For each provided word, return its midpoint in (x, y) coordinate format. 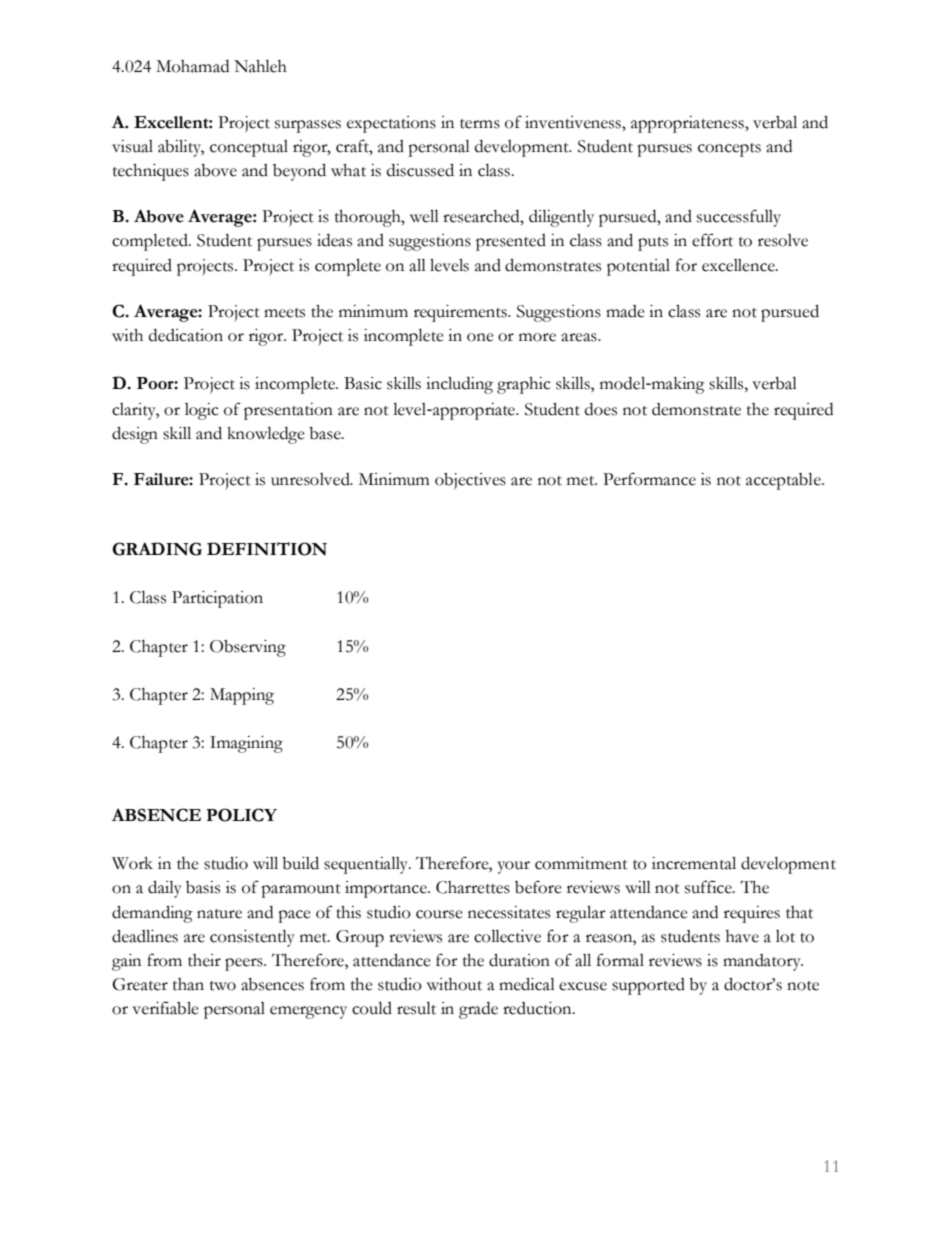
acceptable (784, 481)
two (223, 986)
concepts (729, 150)
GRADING (157, 549)
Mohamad (192, 66)
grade (478, 1010)
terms (480, 124)
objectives (470, 481)
